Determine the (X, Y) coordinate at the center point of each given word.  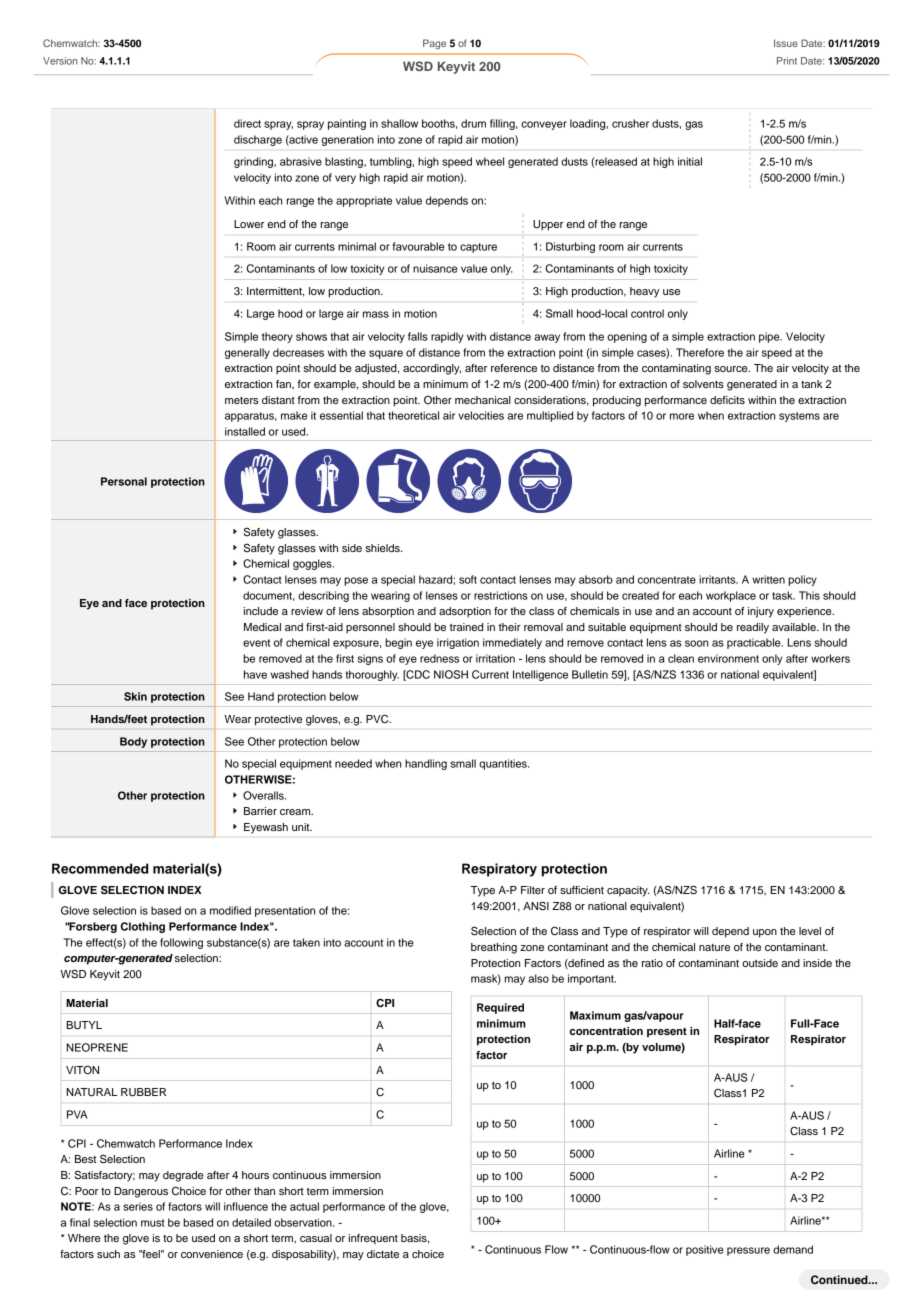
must (153, 1223)
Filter (533, 890)
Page (434, 44)
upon (765, 933)
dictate (383, 1254)
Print (787, 61)
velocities (481, 415)
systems (799, 417)
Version (60, 61)
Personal (124, 481)
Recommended (100, 868)
